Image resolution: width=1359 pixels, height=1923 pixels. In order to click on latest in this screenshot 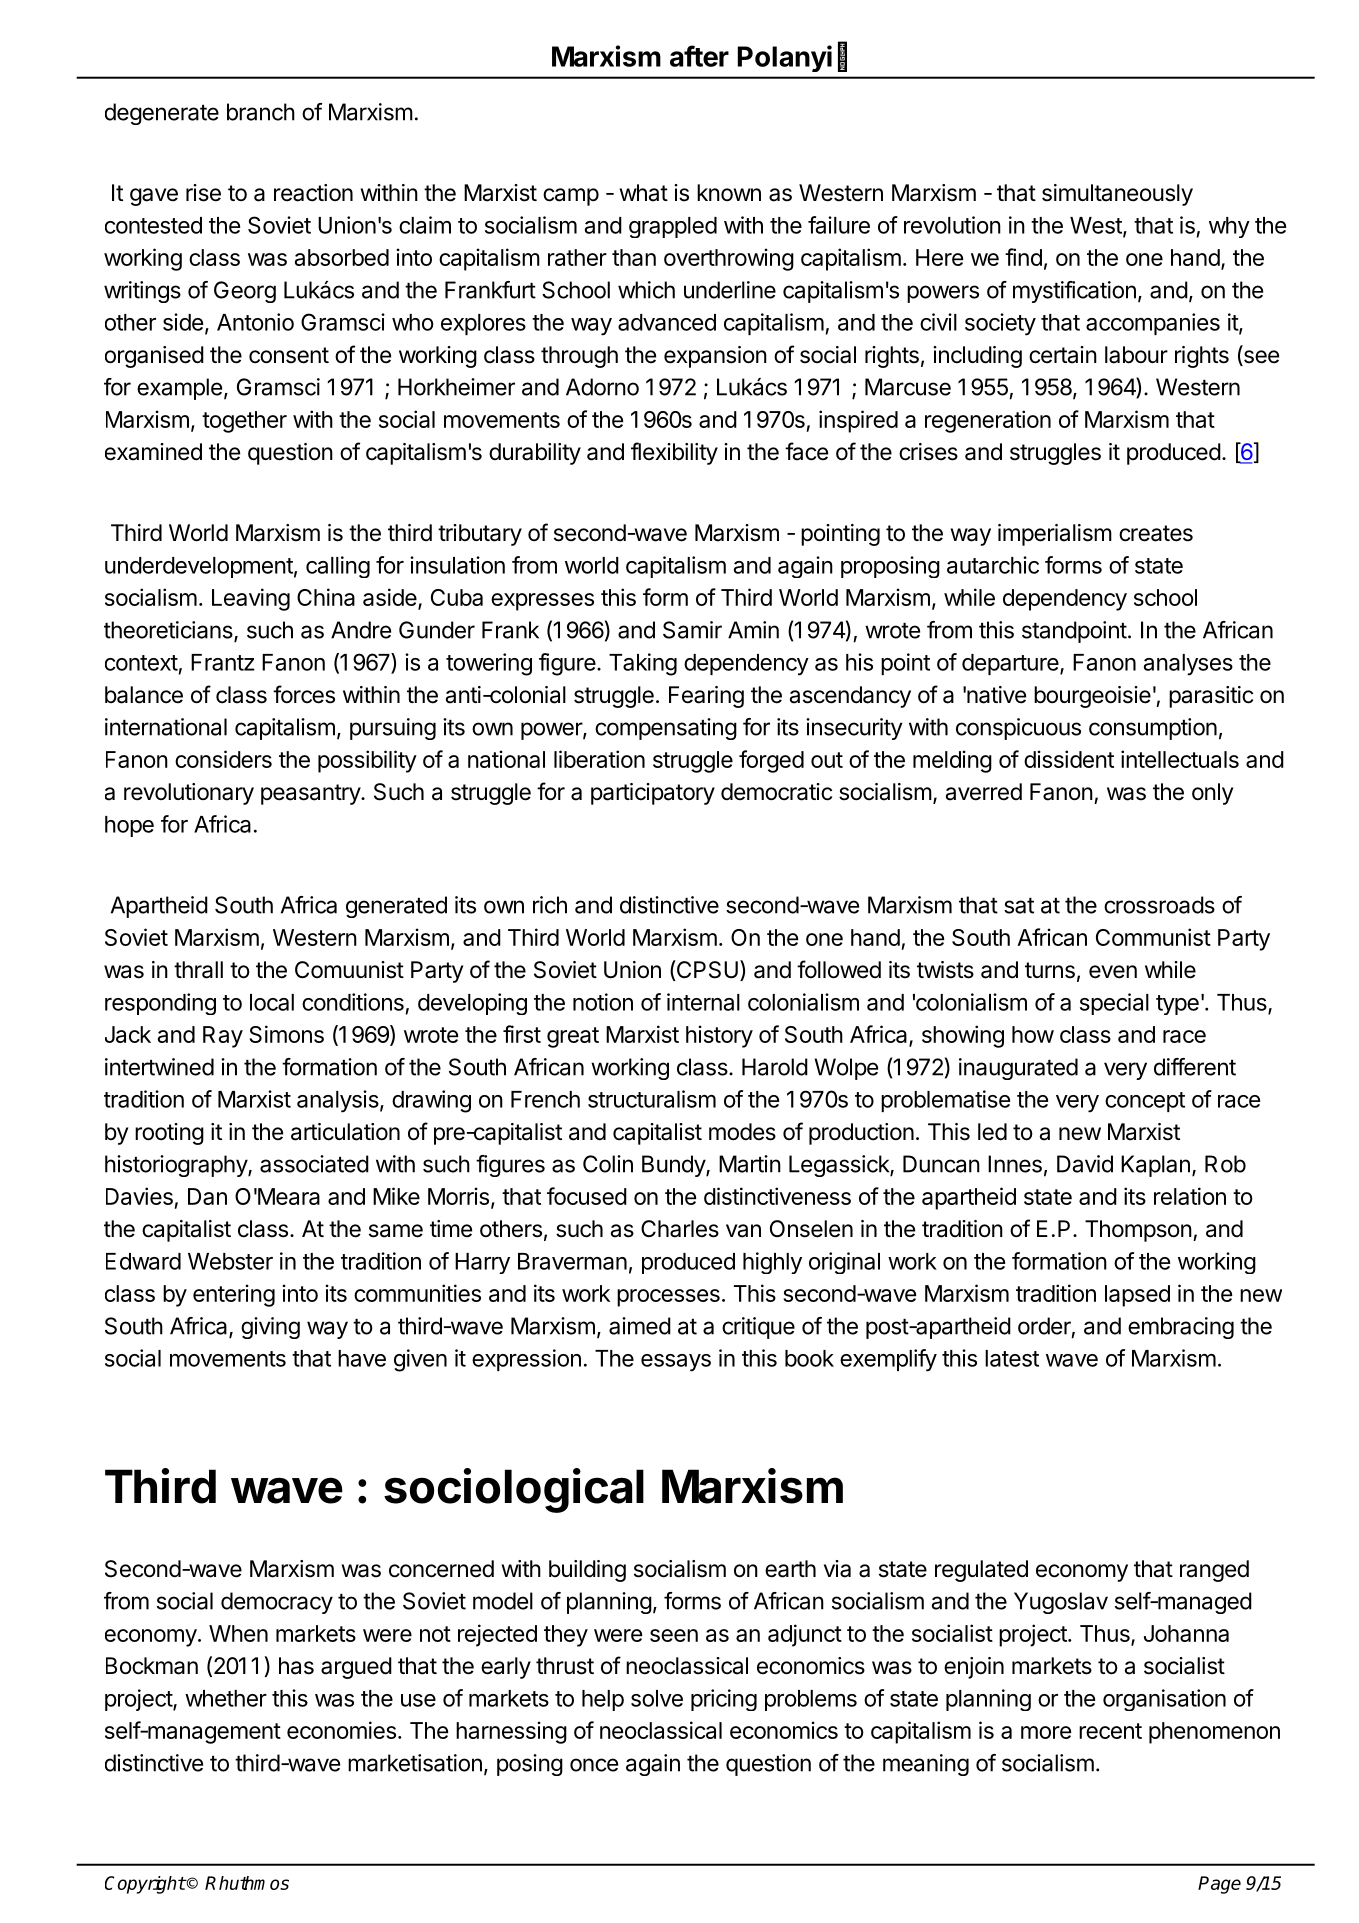, I will do `click(1012, 1358)`.
